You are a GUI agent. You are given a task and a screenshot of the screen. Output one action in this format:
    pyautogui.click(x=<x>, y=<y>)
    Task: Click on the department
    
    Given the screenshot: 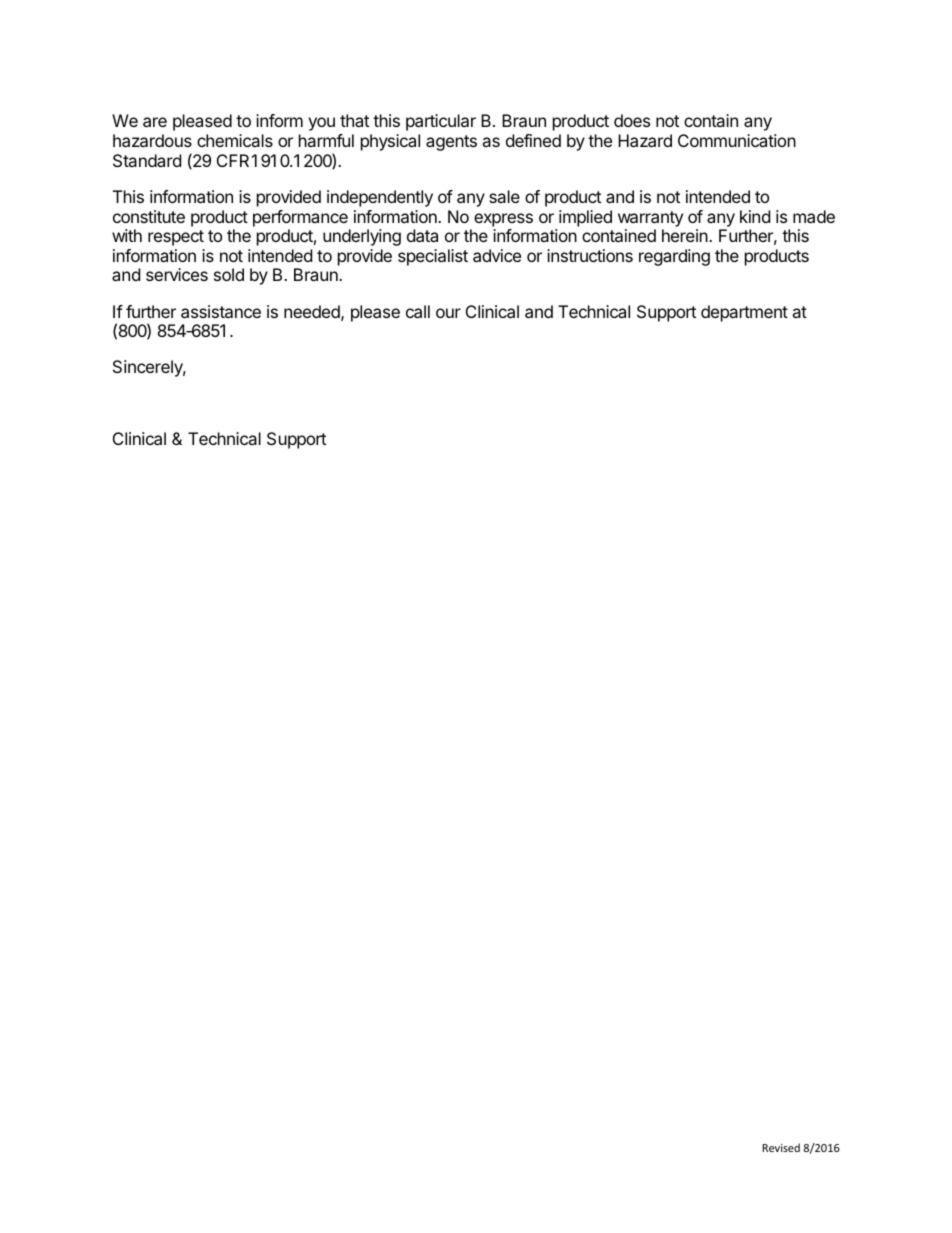 What is the action you would take?
    pyautogui.click(x=744, y=313)
